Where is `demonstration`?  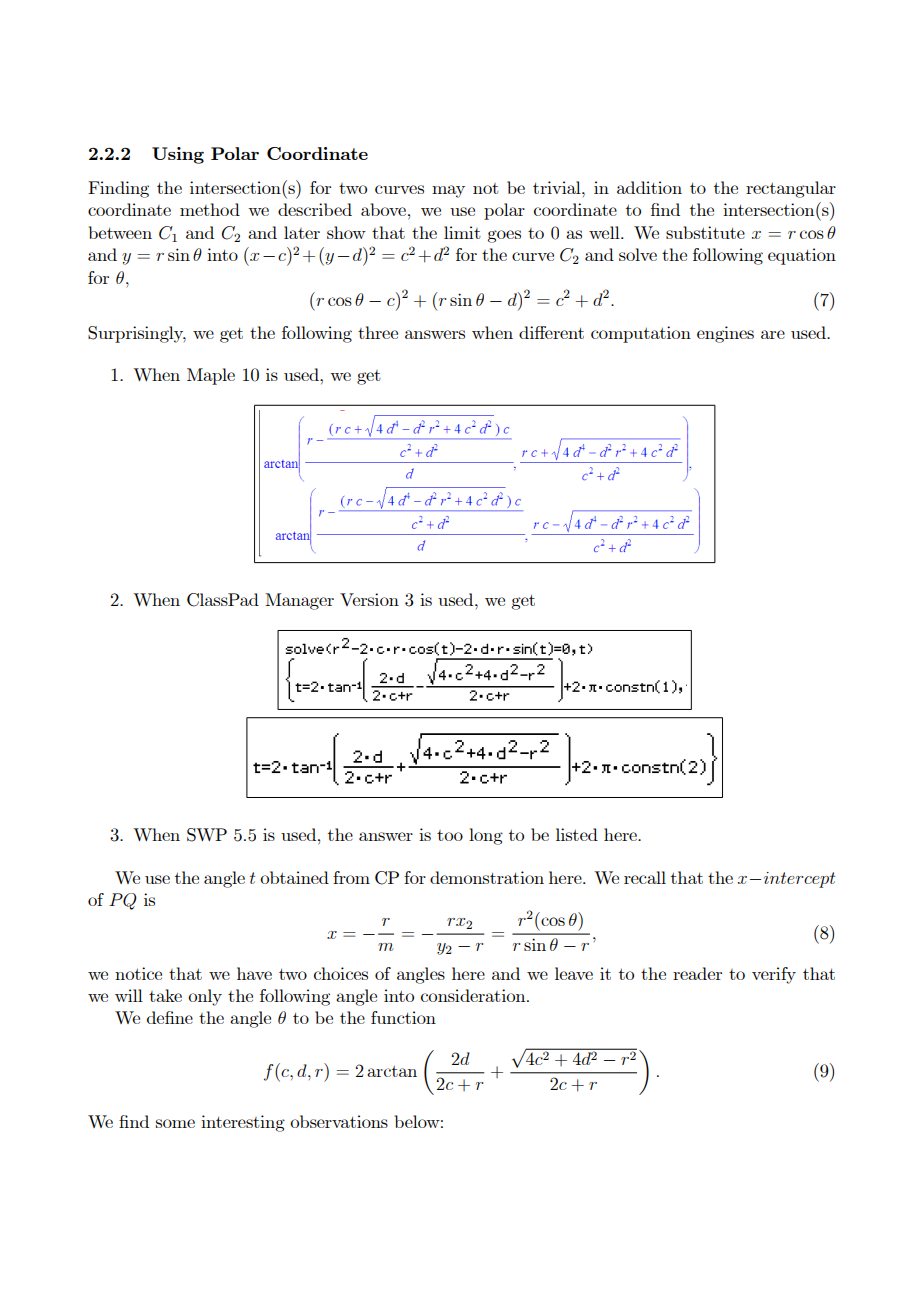
demonstration is located at coordinates (487, 877).
